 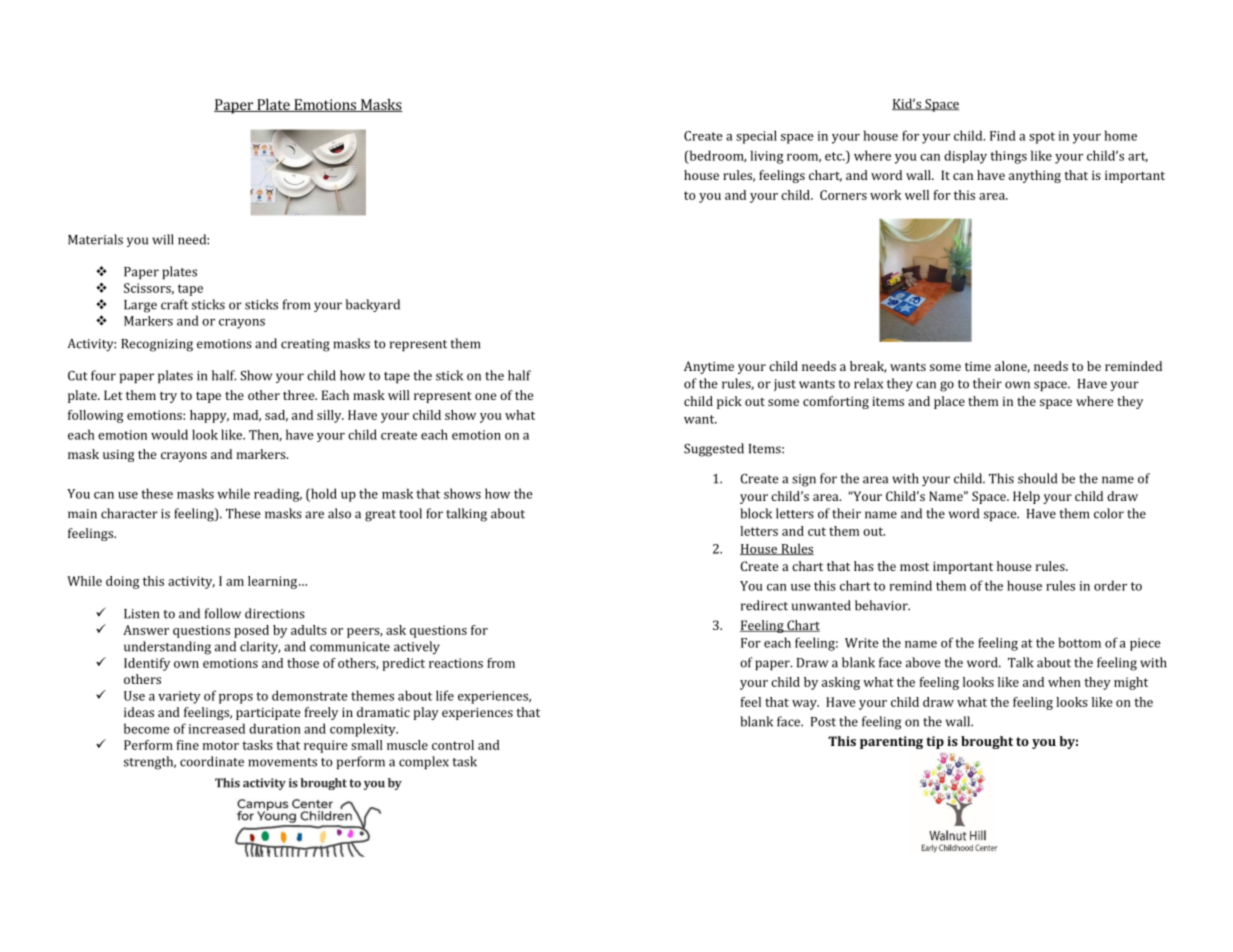 I want to click on block, so click(x=756, y=513).
